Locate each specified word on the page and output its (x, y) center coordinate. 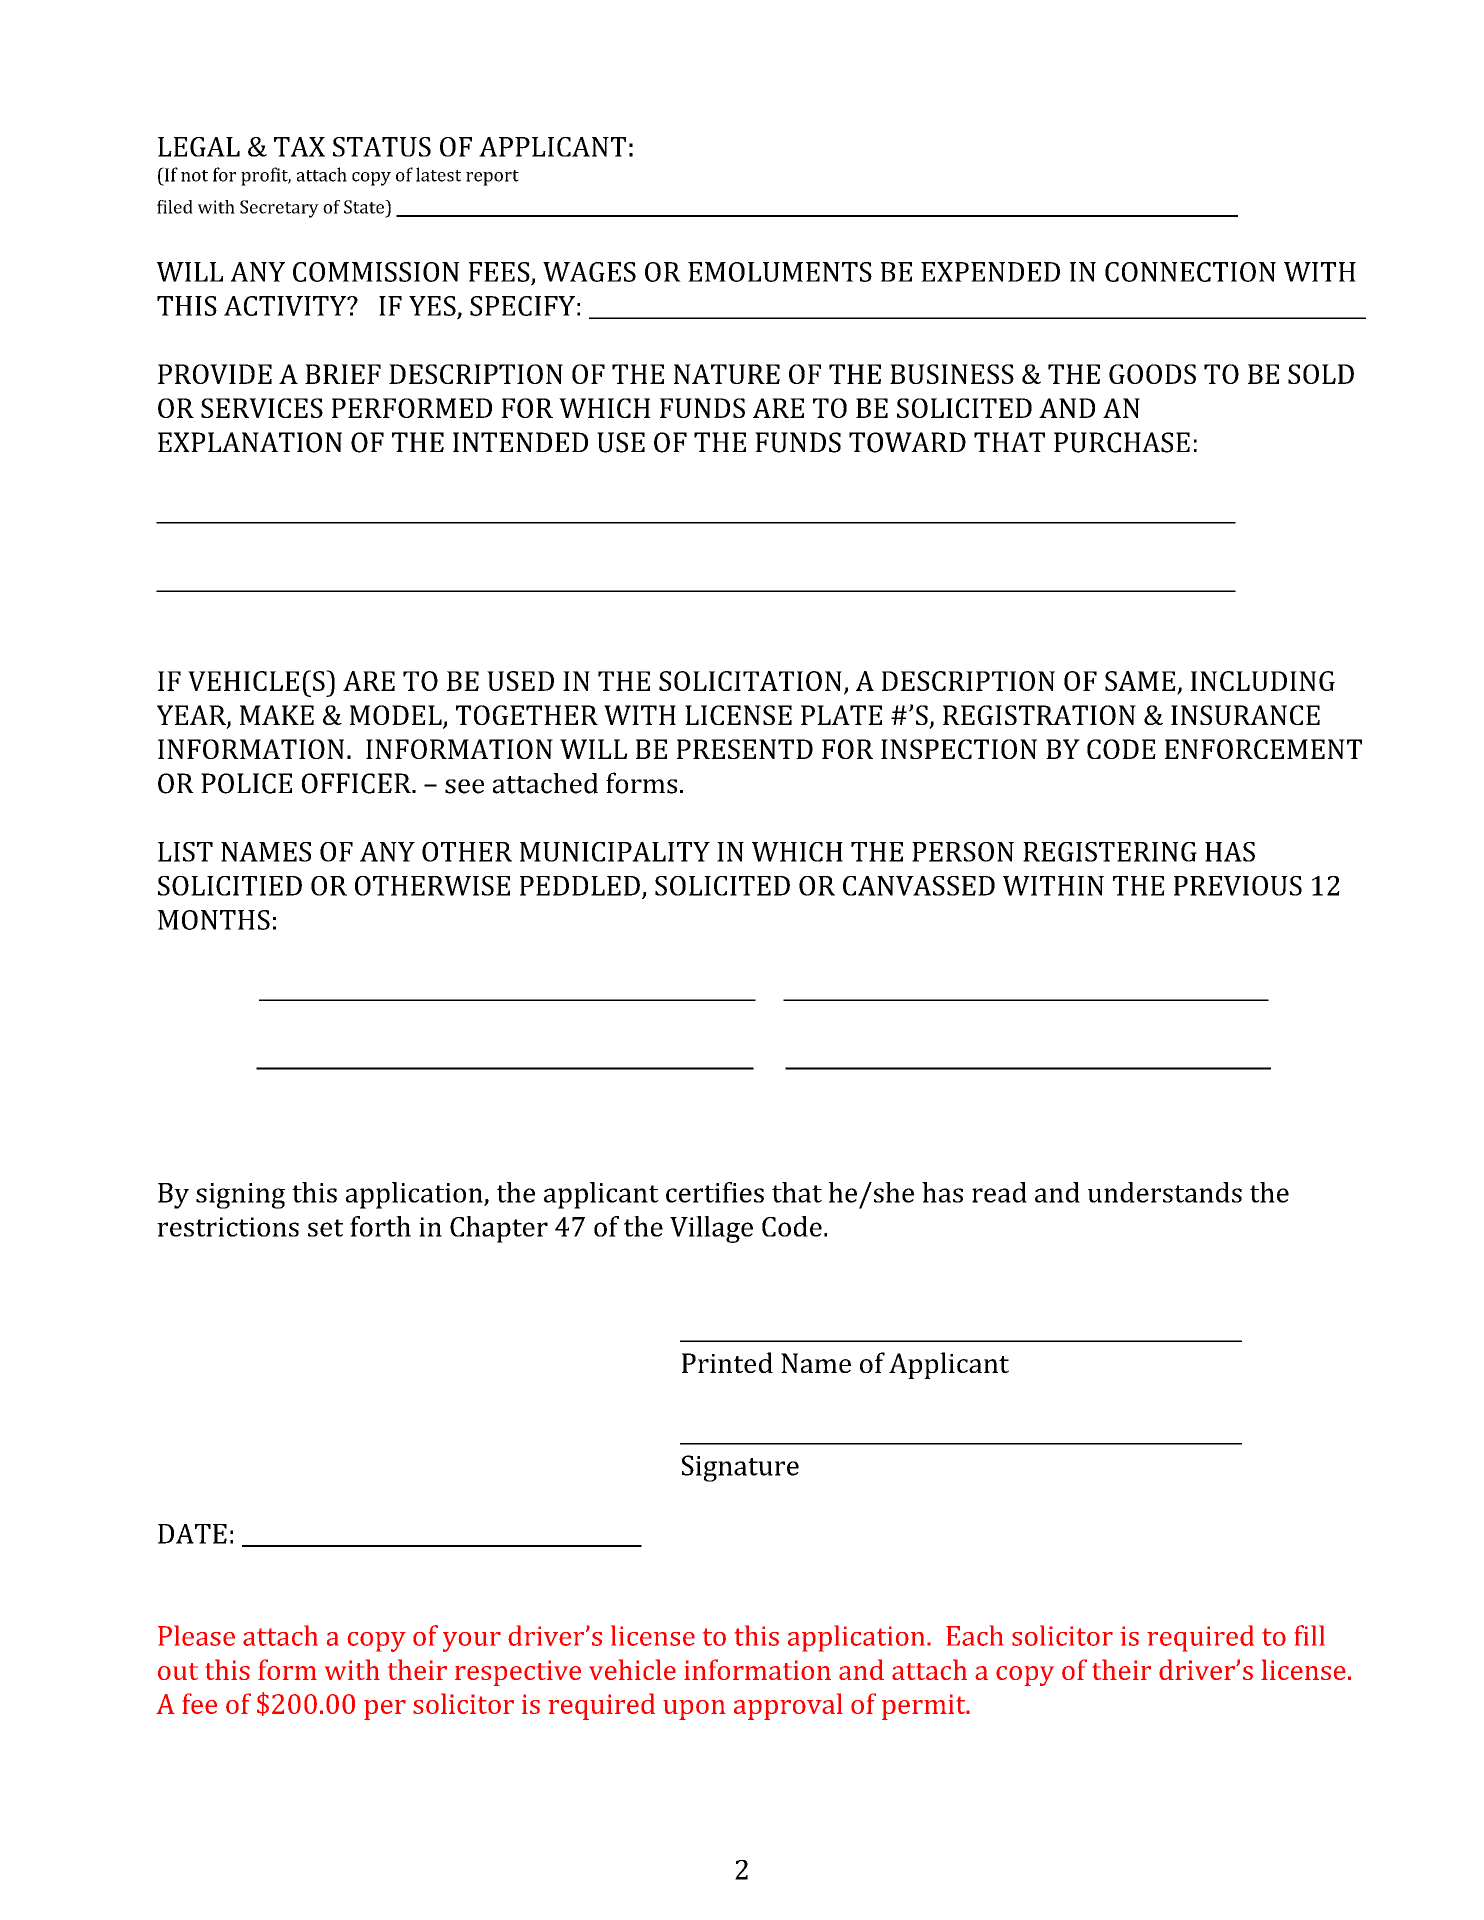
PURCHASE (1122, 442)
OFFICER (357, 783)
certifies (715, 1192)
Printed (727, 1362)
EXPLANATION (250, 442)
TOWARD (907, 442)
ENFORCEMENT (1263, 749)
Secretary (279, 209)
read (999, 1192)
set (325, 1228)
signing (240, 1196)
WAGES (589, 272)
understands (1165, 1192)
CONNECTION (1190, 272)
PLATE (841, 715)
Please (196, 1635)
